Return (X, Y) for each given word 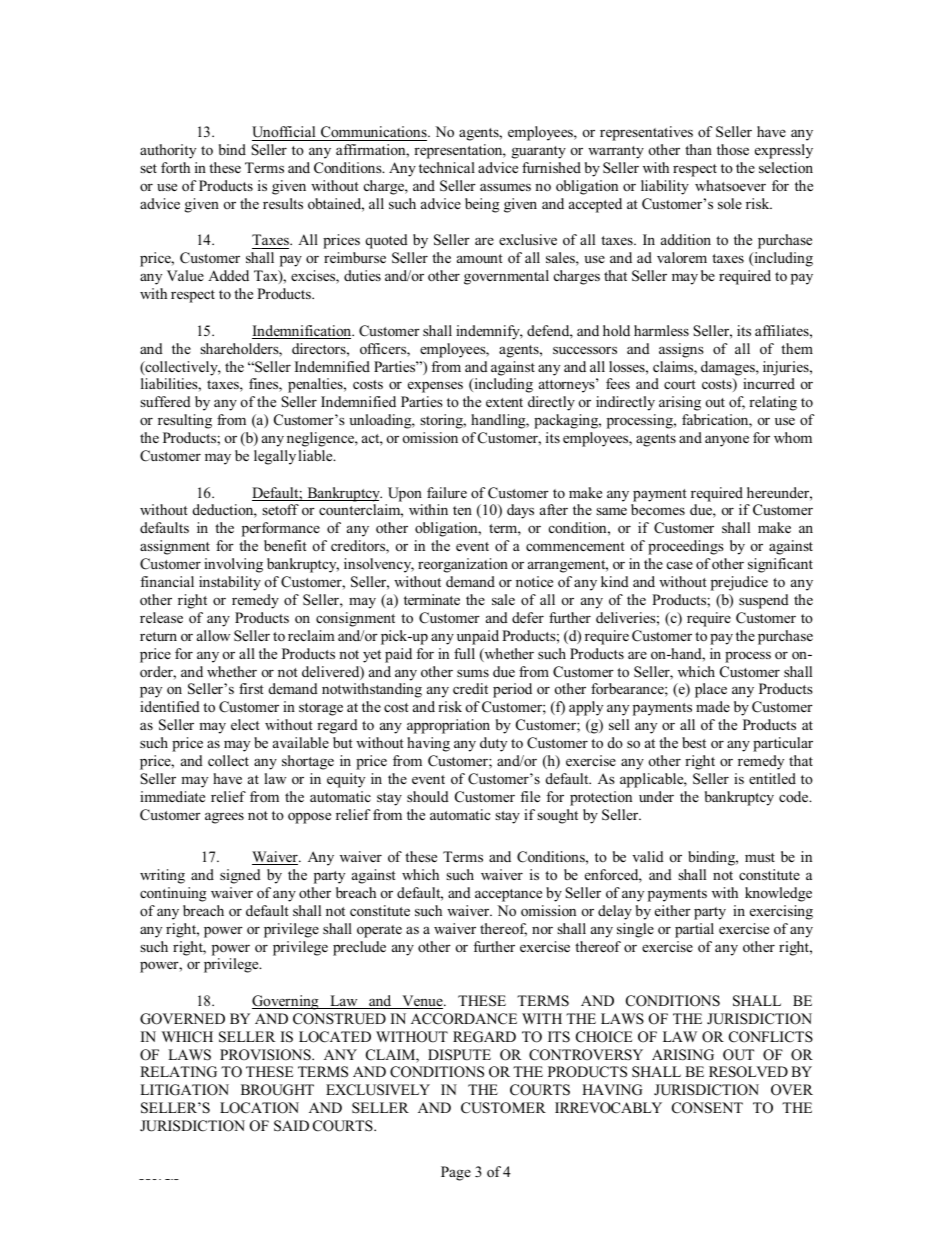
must (760, 857)
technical (447, 167)
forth (175, 167)
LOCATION (259, 1108)
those (733, 149)
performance (281, 529)
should (428, 796)
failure (447, 492)
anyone (727, 441)
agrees (224, 818)
